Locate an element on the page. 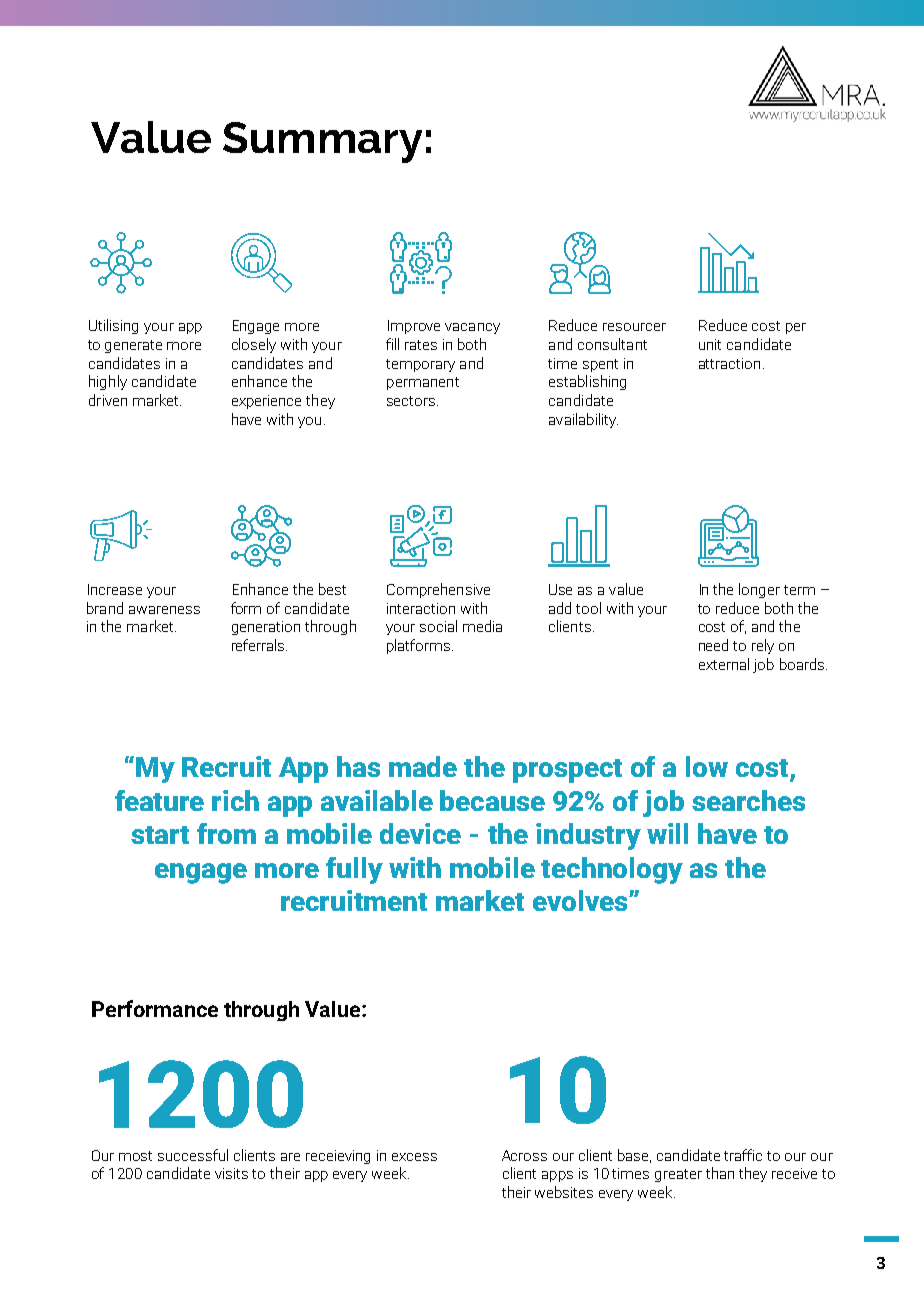 The height and width of the document is (1308, 924). Summary is located at coordinates (322, 142).
